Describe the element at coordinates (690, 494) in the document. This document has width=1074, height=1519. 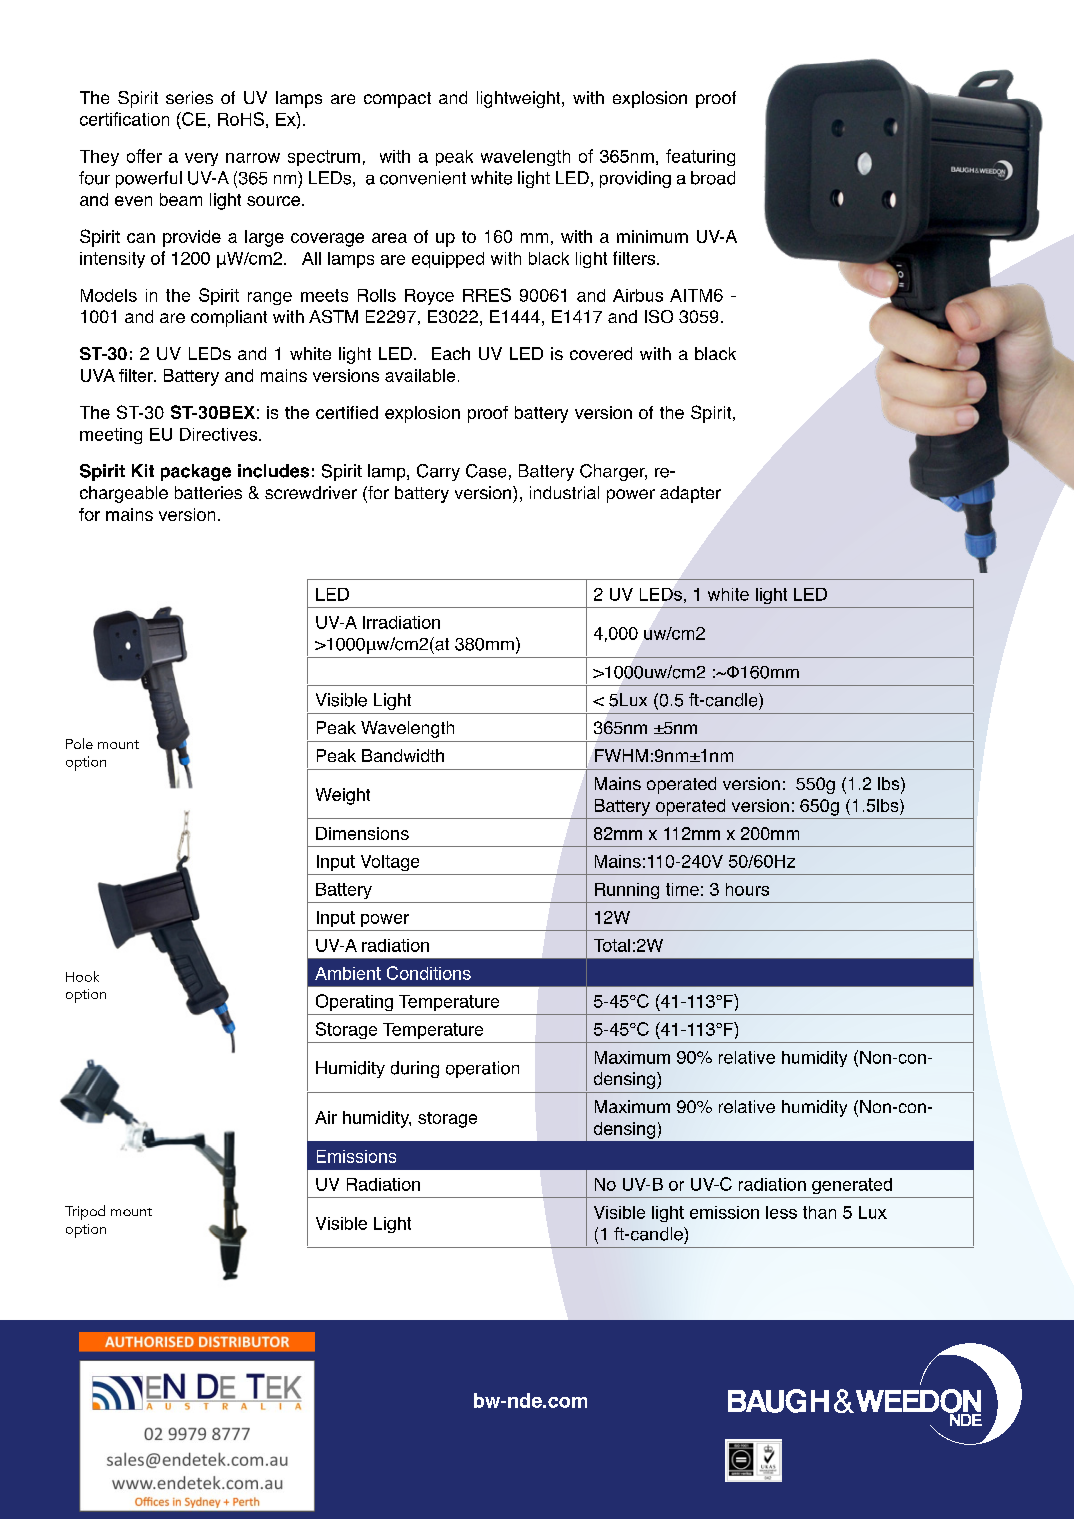
I see `adapter` at that location.
